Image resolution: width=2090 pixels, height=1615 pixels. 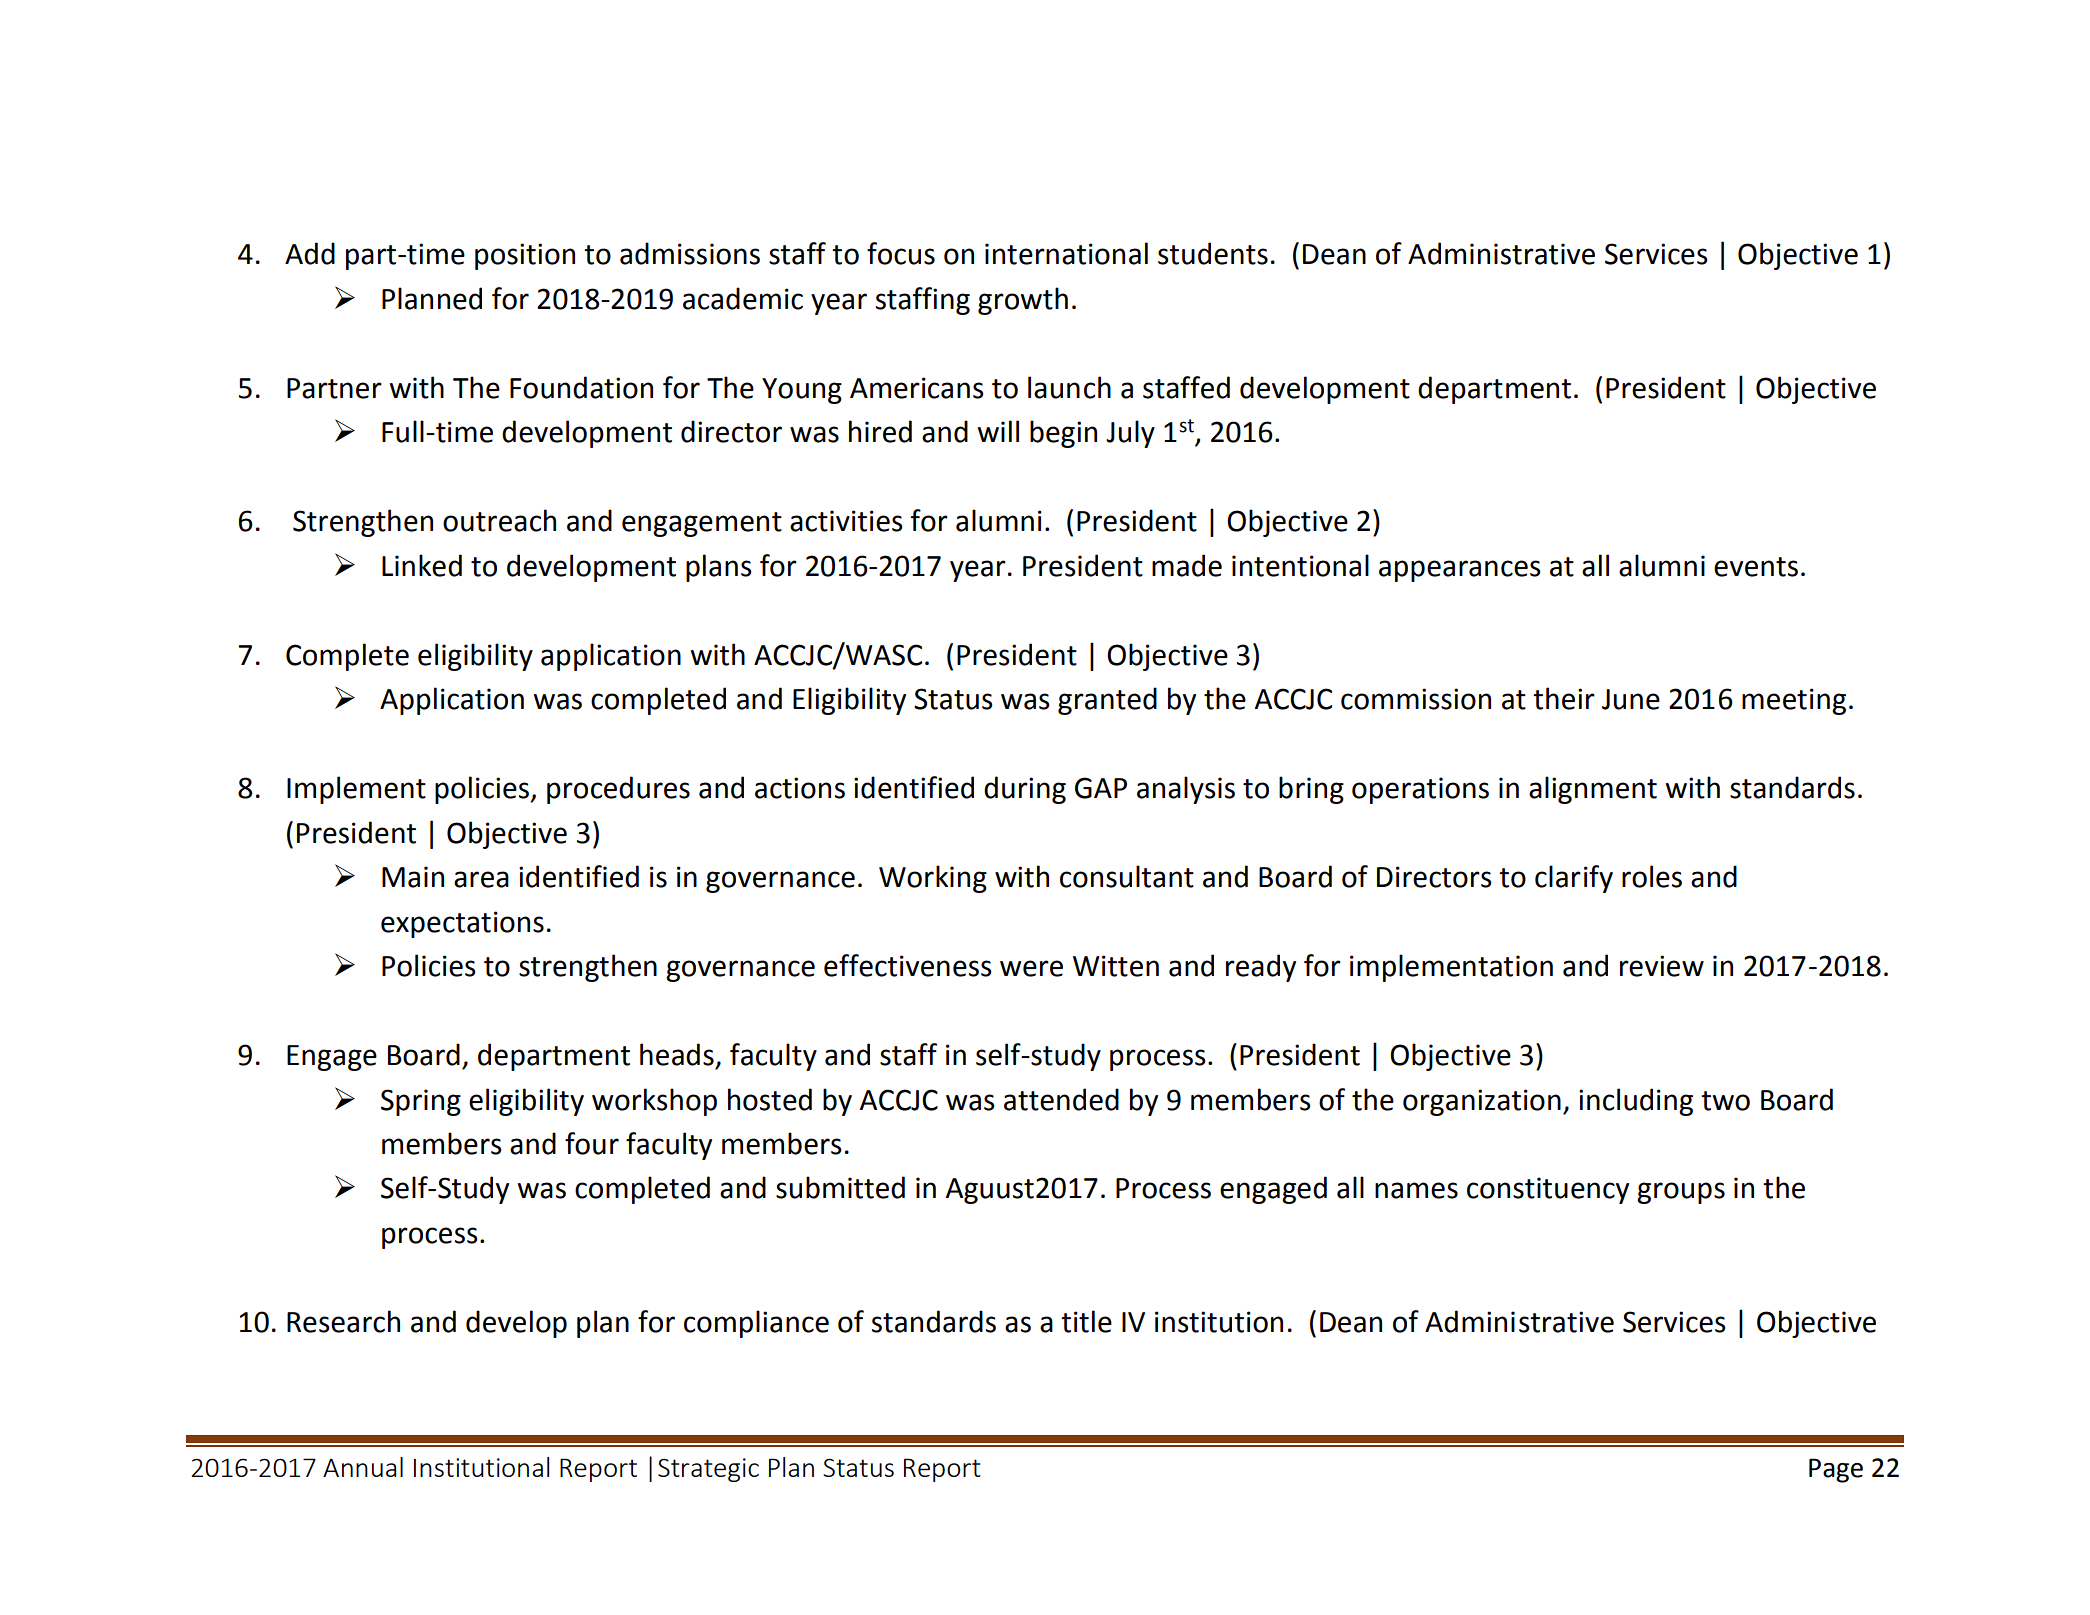 What do you see at coordinates (1107, 701) in the screenshot?
I see `granted` at bounding box center [1107, 701].
